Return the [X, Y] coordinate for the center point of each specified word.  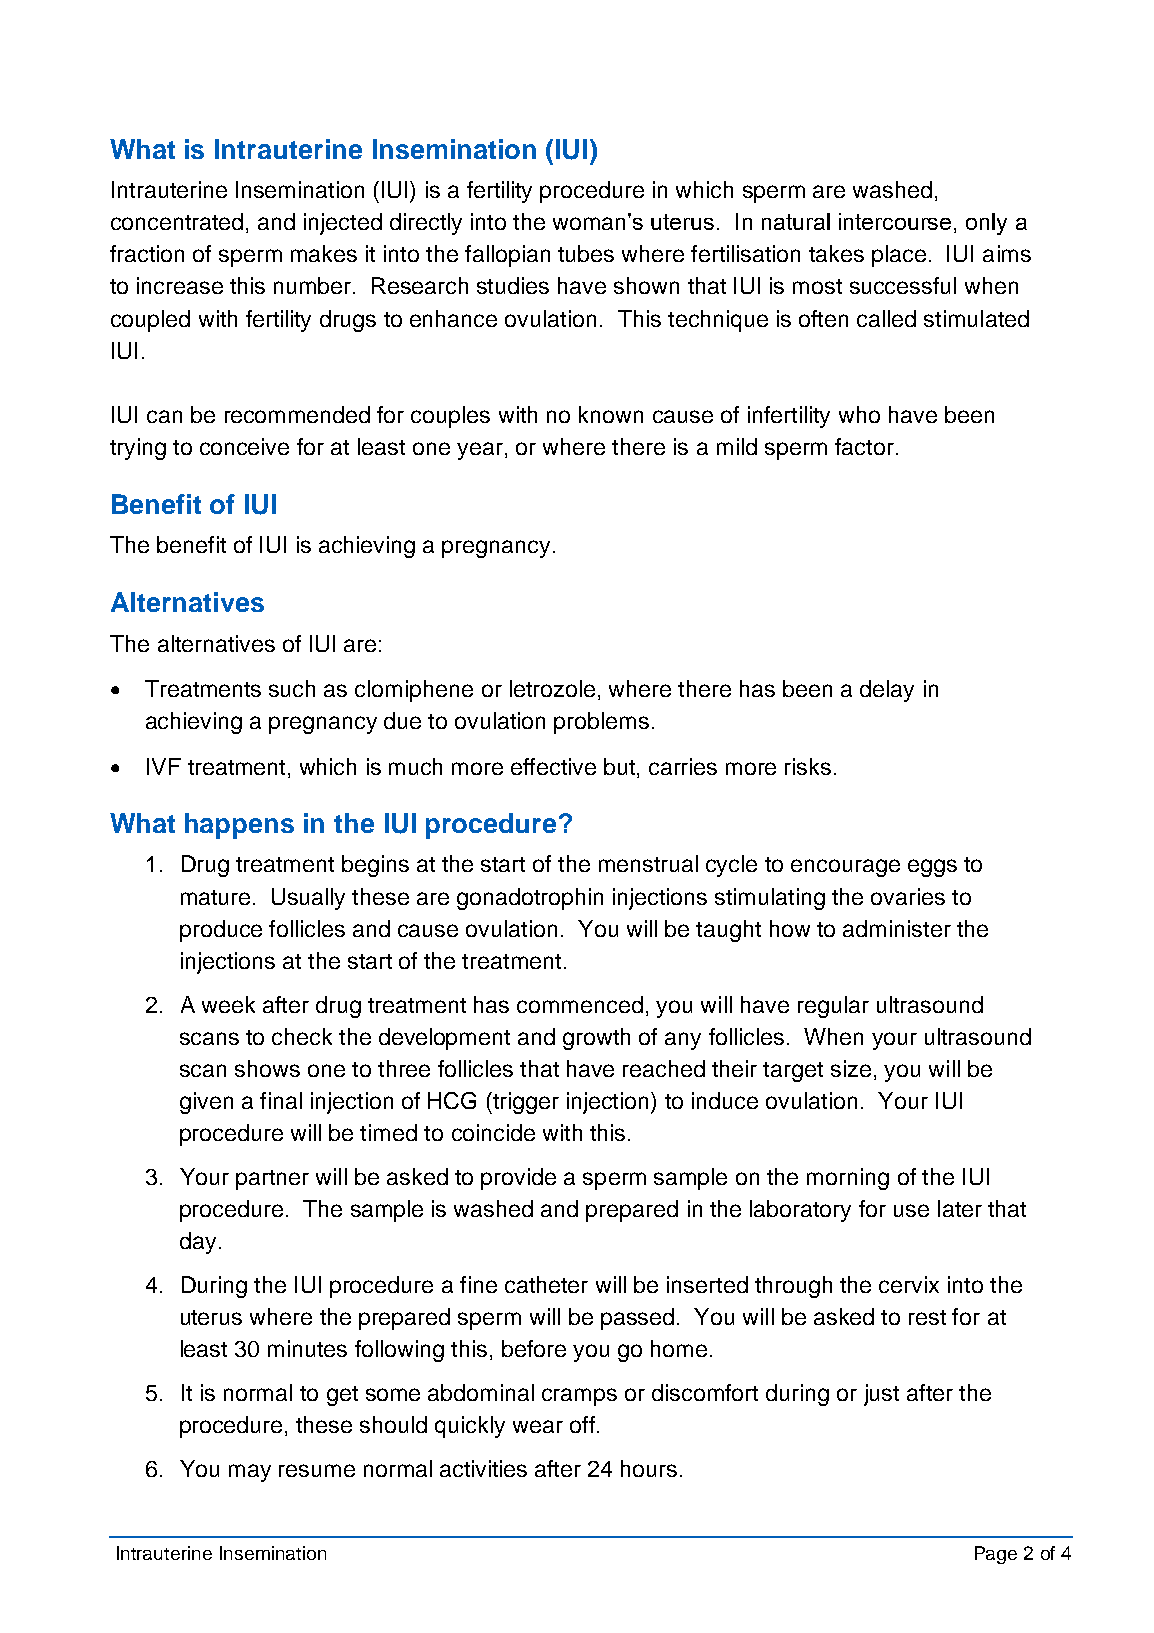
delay [887, 691]
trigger [525, 1103]
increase [180, 285]
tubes [586, 253]
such [292, 688]
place [899, 256]
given [206, 1103]
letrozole [552, 688]
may [250, 1473]
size [851, 1068]
